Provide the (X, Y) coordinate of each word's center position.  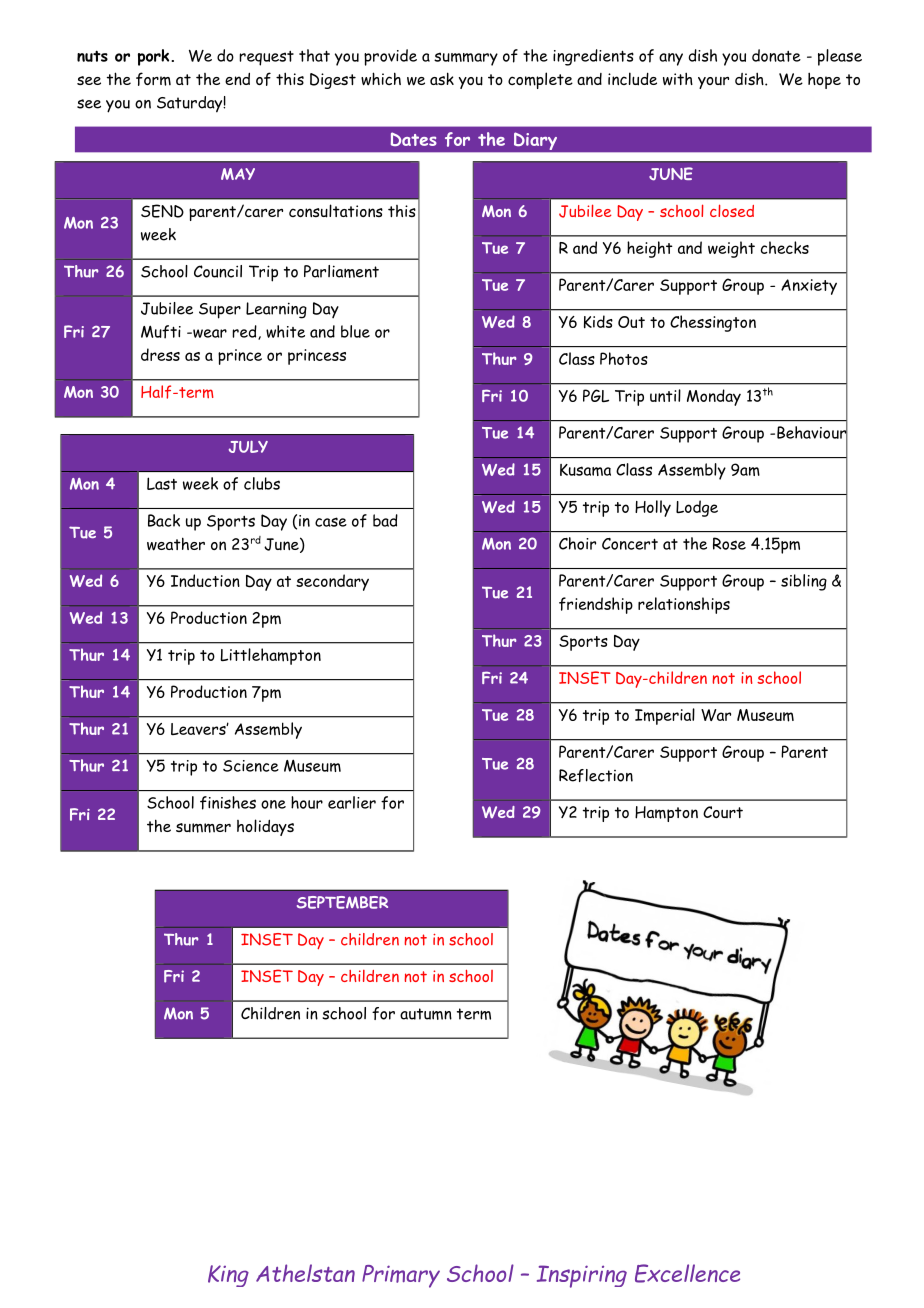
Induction (205, 580)
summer (203, 828)
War (716, 715)
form (153, 79)
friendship (596, 605)
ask (442, 78)
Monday (714, 397)
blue (355, 331)
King (228, 1276)
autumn (426, 1014)
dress (160, 354)
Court (723, 812)
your (713, 83)
